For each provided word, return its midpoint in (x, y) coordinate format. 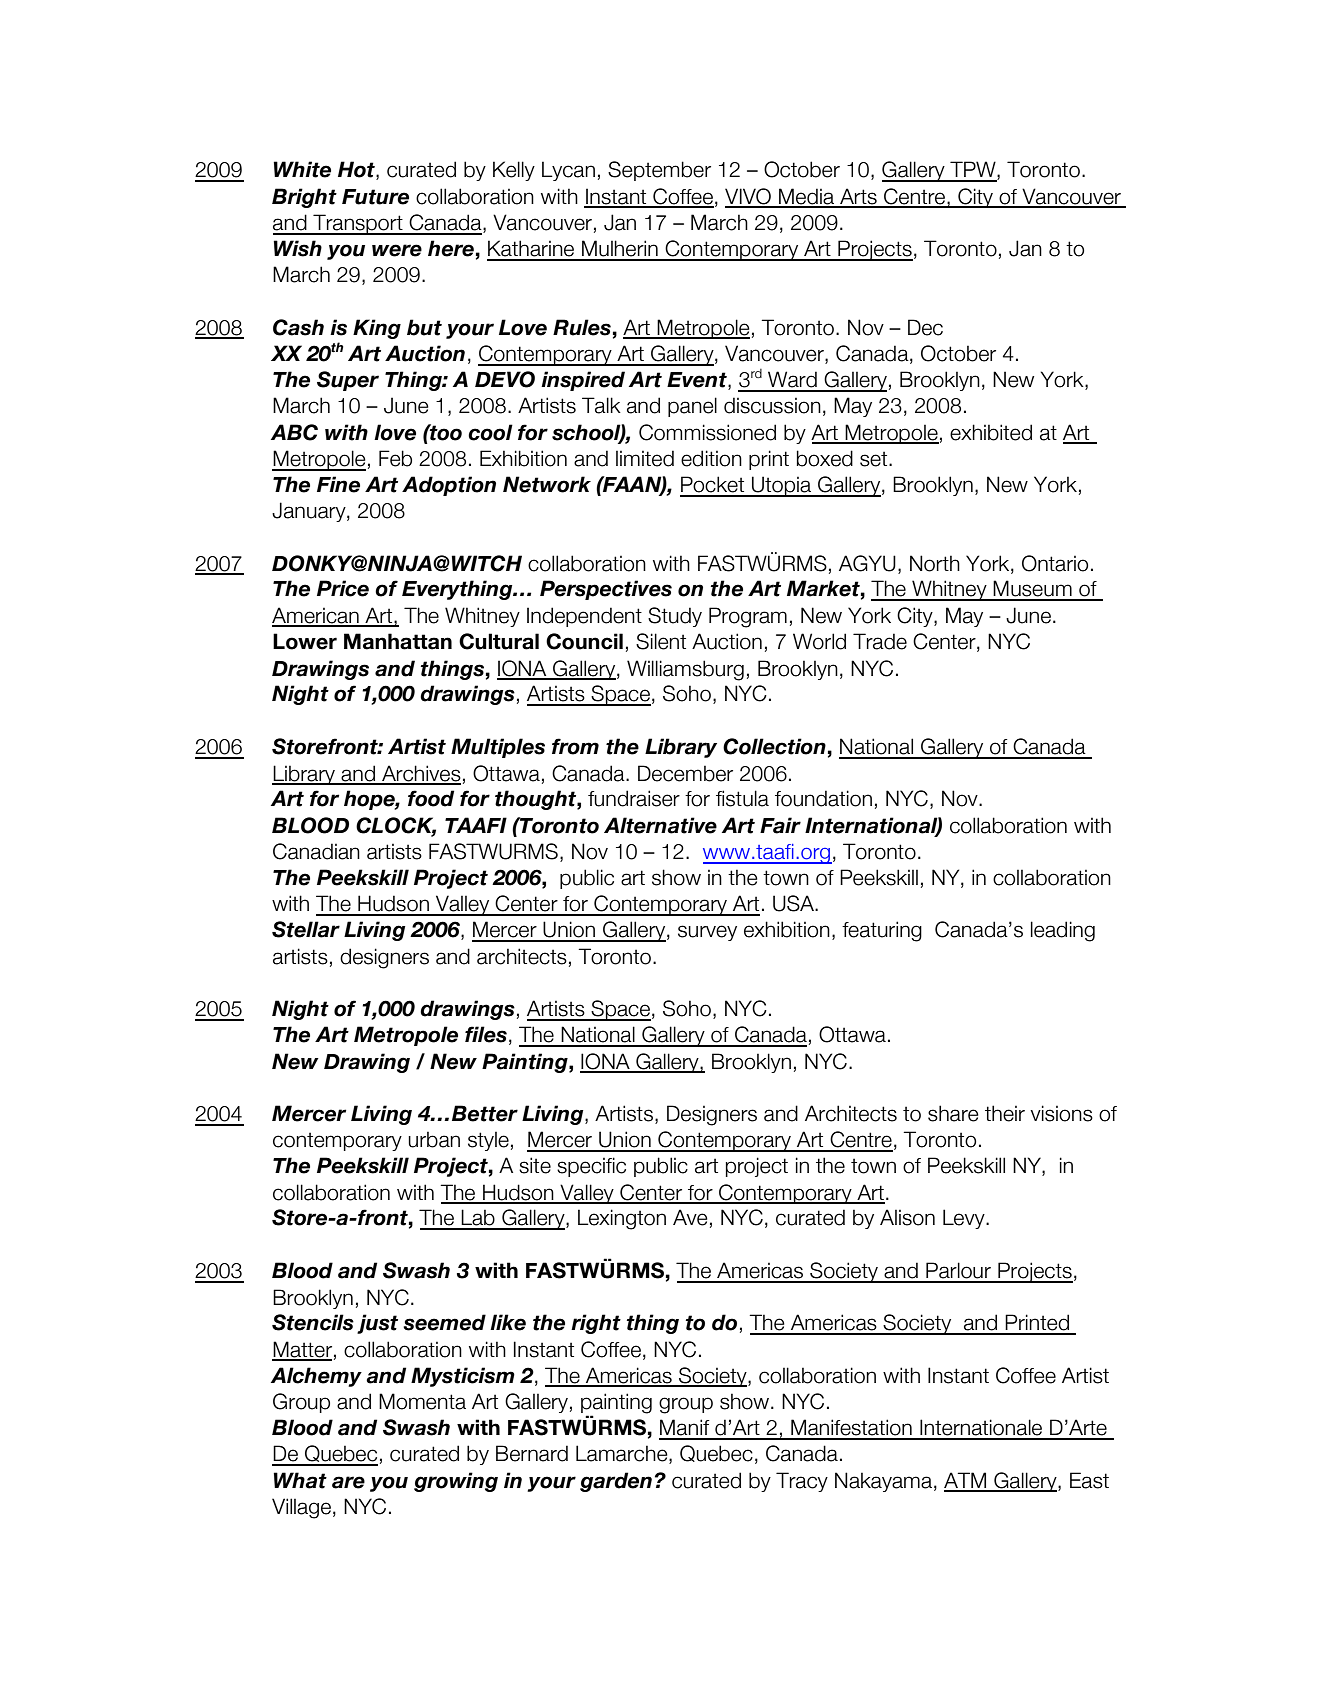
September (659, 171)
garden (616, 1482)
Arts (858, 197)
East (1089, 1480)
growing (456, 1482)
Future (375, 197)
